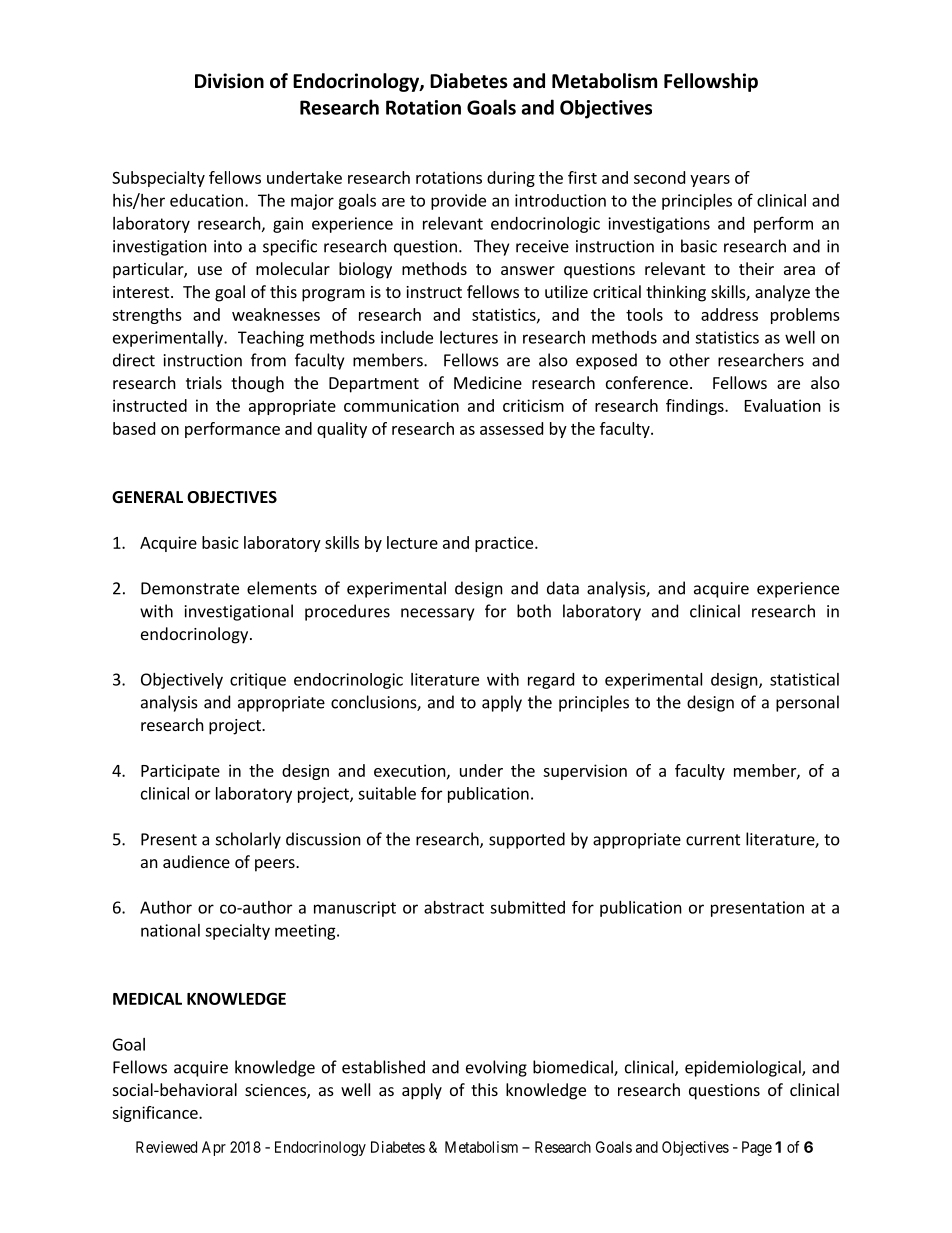 The height and width of the document is (1233, 952). I want to click on Apr, so click(214, 1148).
